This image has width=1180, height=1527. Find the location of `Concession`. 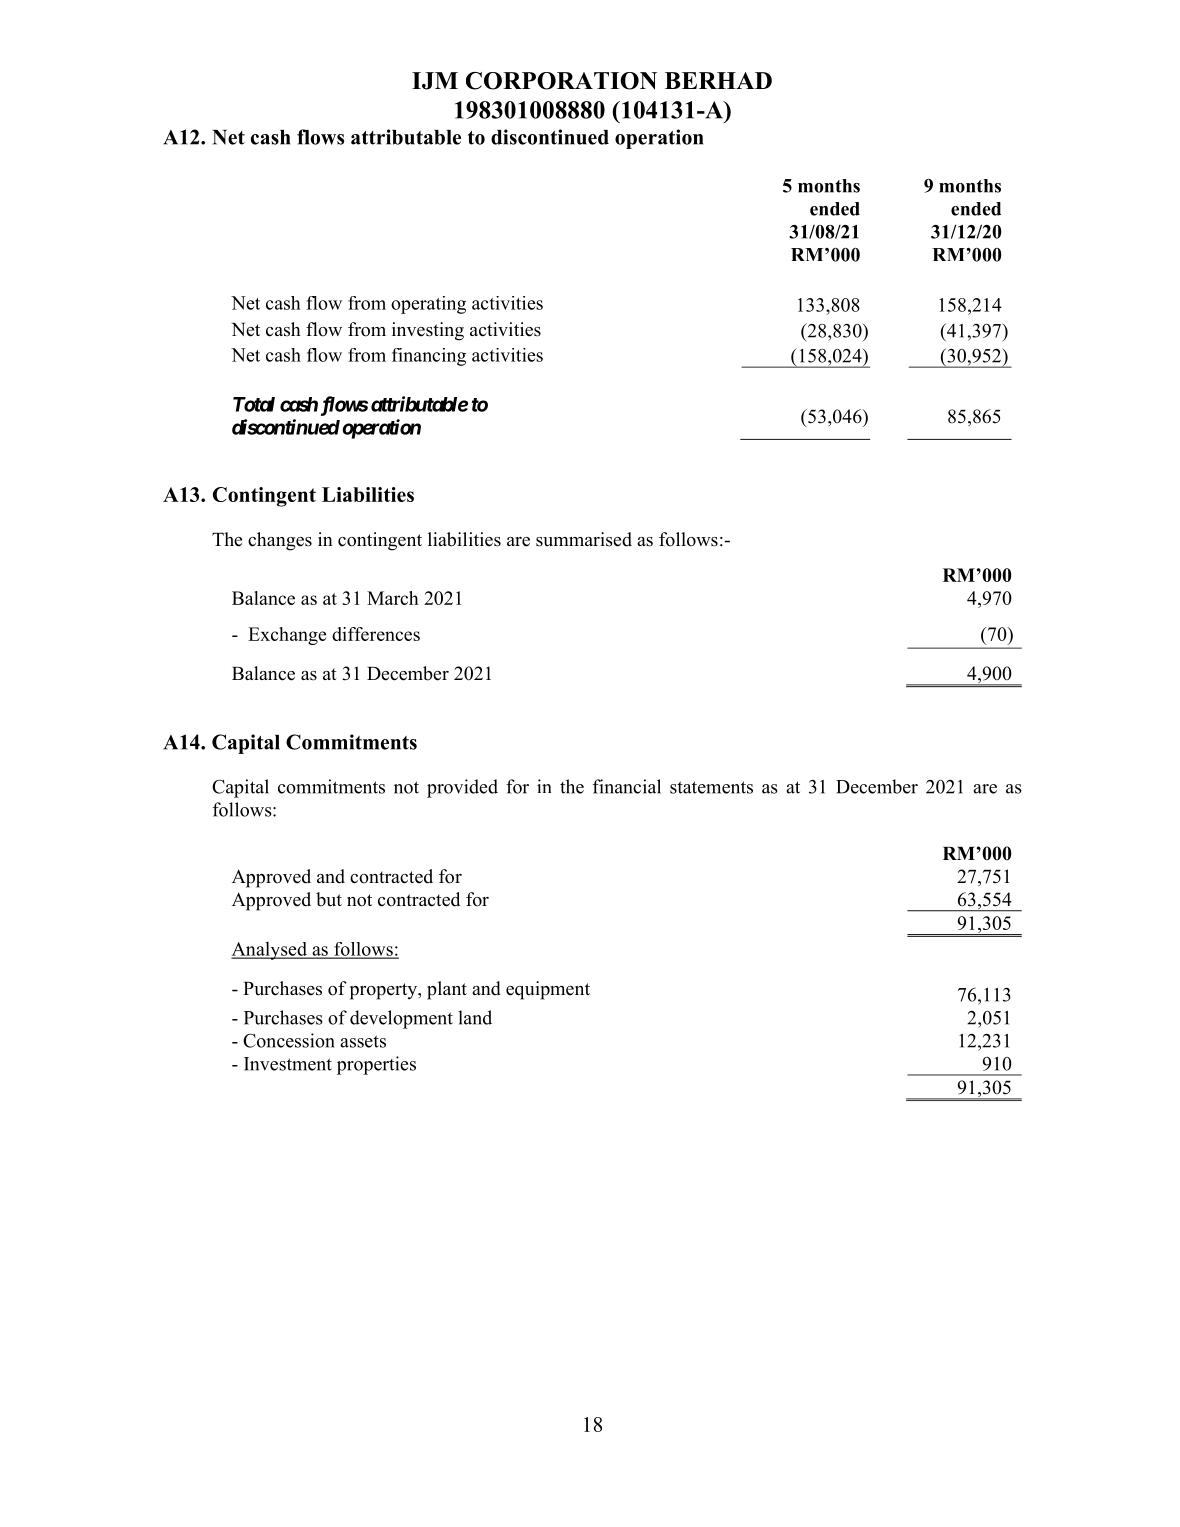

Concession is located at coordinates (289, 1040).
